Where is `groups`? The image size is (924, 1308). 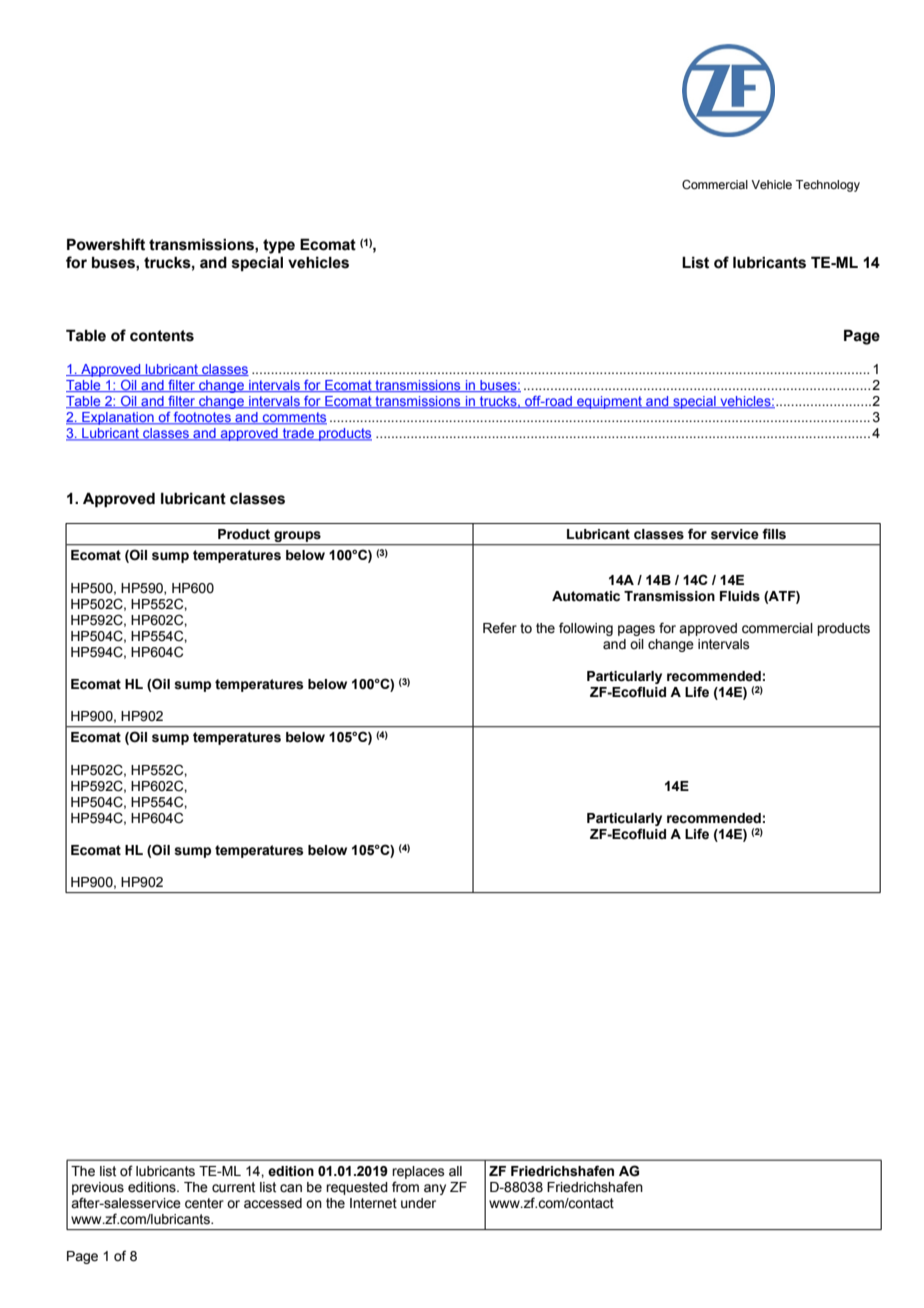 groups is located at coordinates (297, 538).
